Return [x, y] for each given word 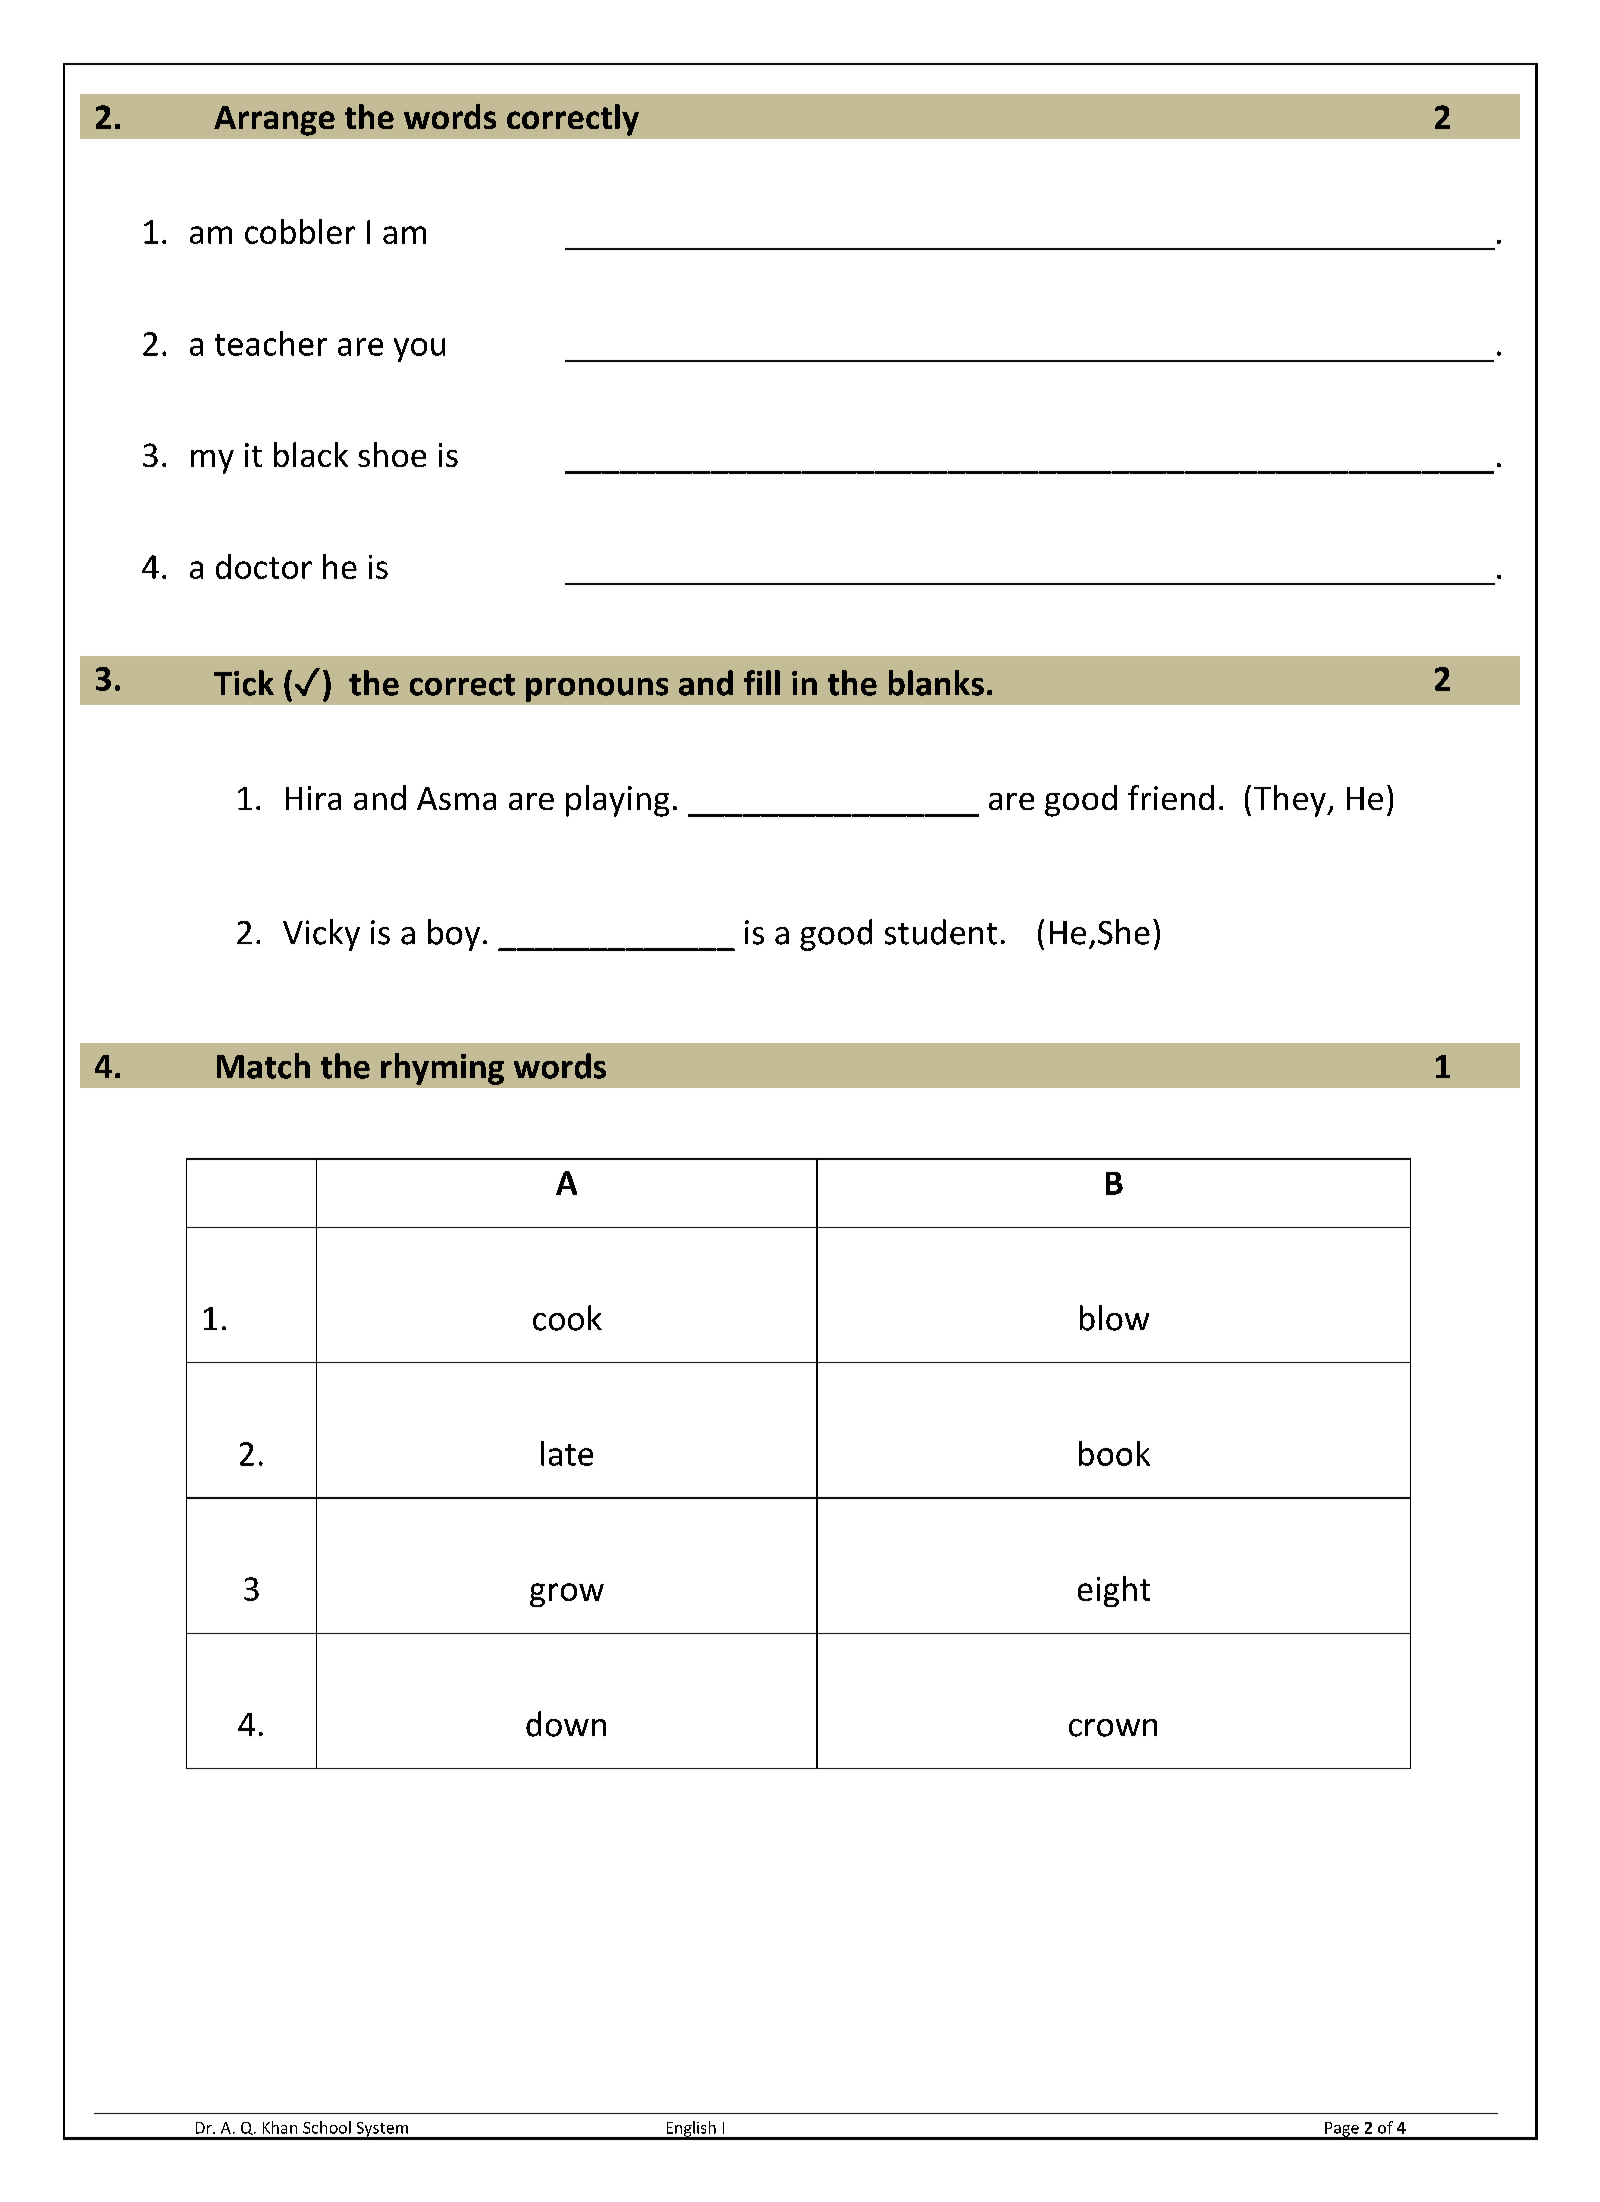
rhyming [442, 1069]
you [419, 350]
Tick [244, 683]
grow [567, 1595]
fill [762, 682]
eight [1114, 1591]
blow [1114, 1318]
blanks [936, 683]
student [941, 932]
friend [1171, 797]
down [566, 1724]
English [691, 2130]
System [382, 2130]
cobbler [300, 231]
